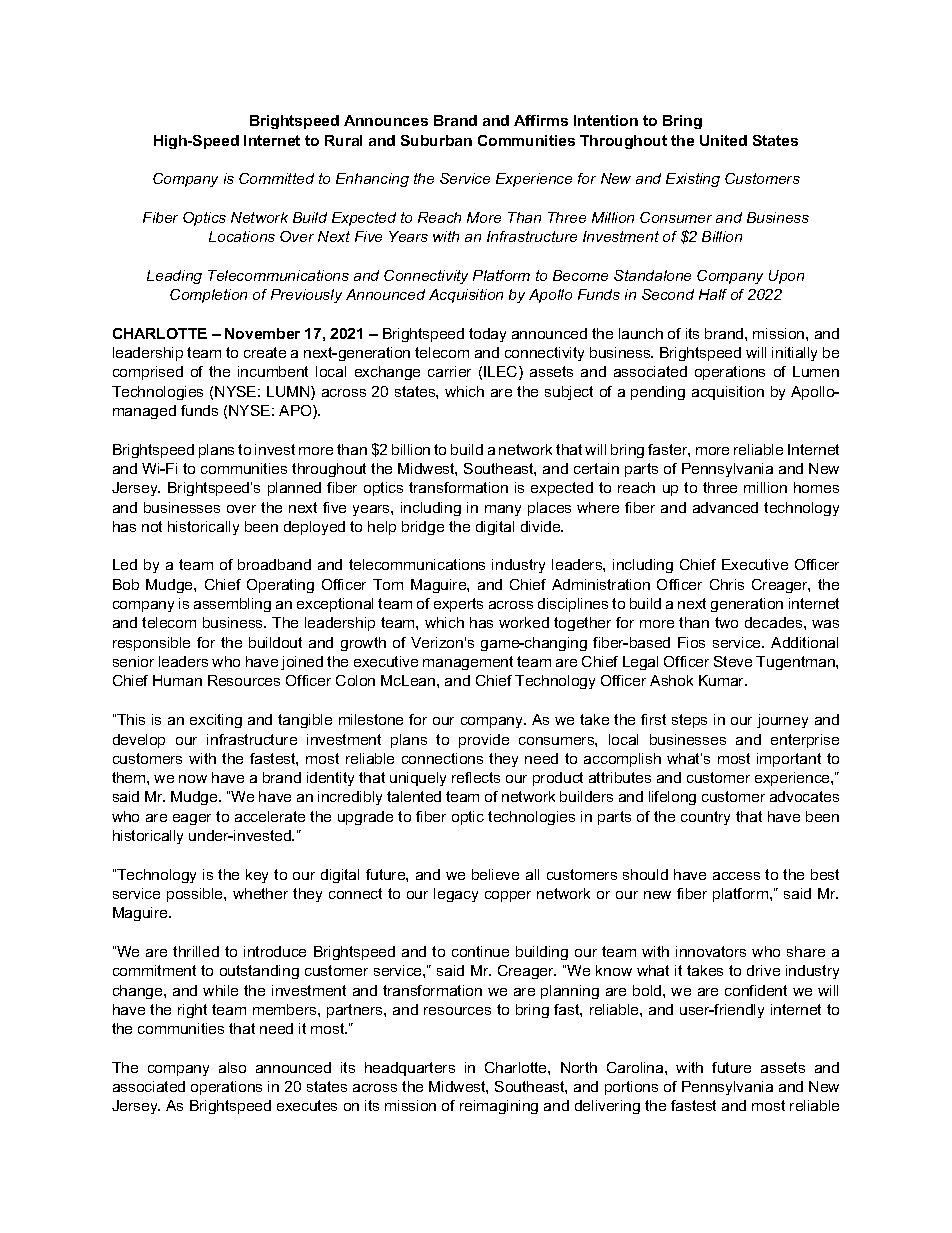 Image resolution: width=952 pixels, height=1233 pixels. What do you see at coordinates (276, 178) in the page?
I see `Committed` at bounding box center [276, 178].
